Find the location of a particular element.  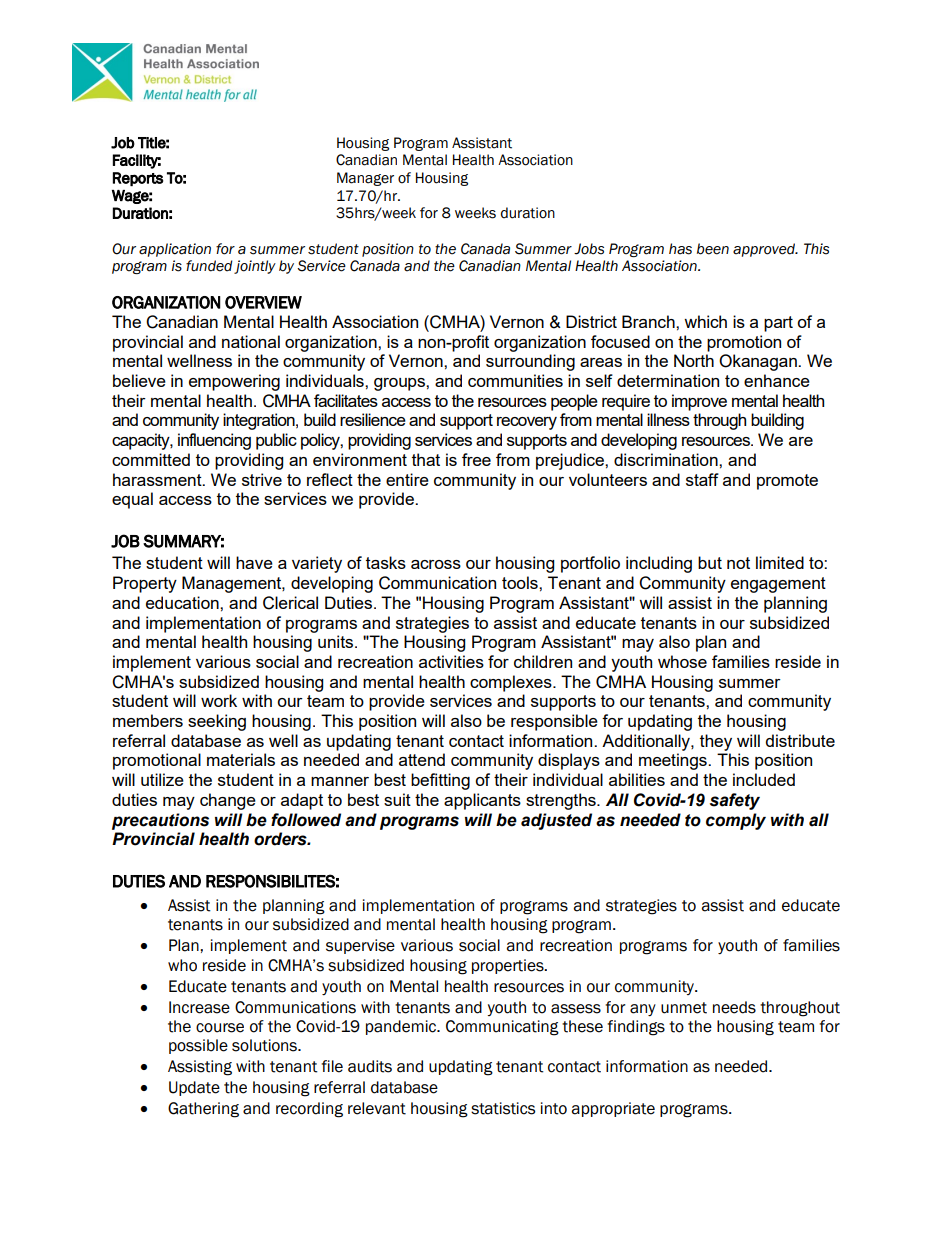

Update is located at coordinates (194, 1088).
